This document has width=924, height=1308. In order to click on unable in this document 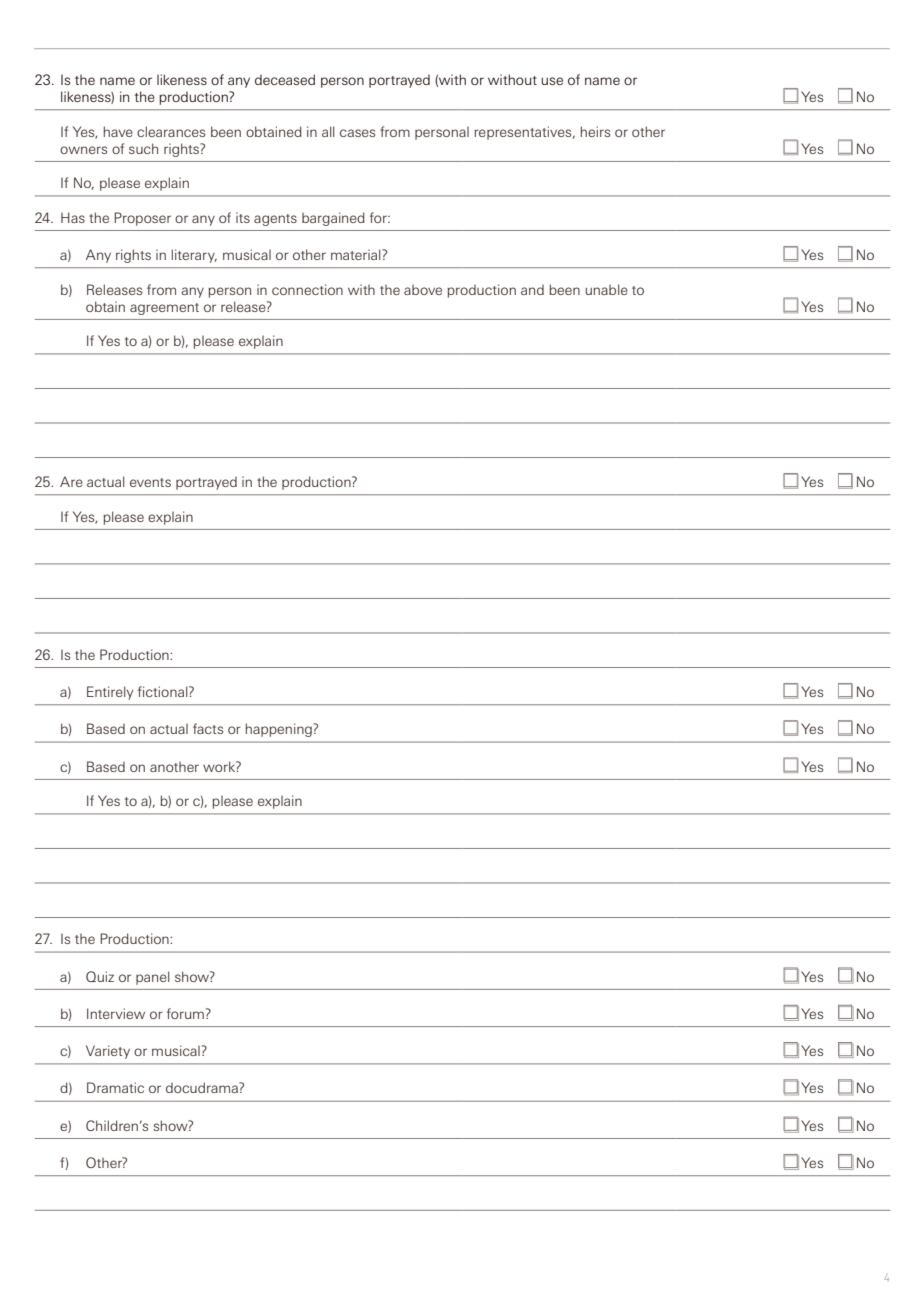, I will do `click(607, 289)`.
